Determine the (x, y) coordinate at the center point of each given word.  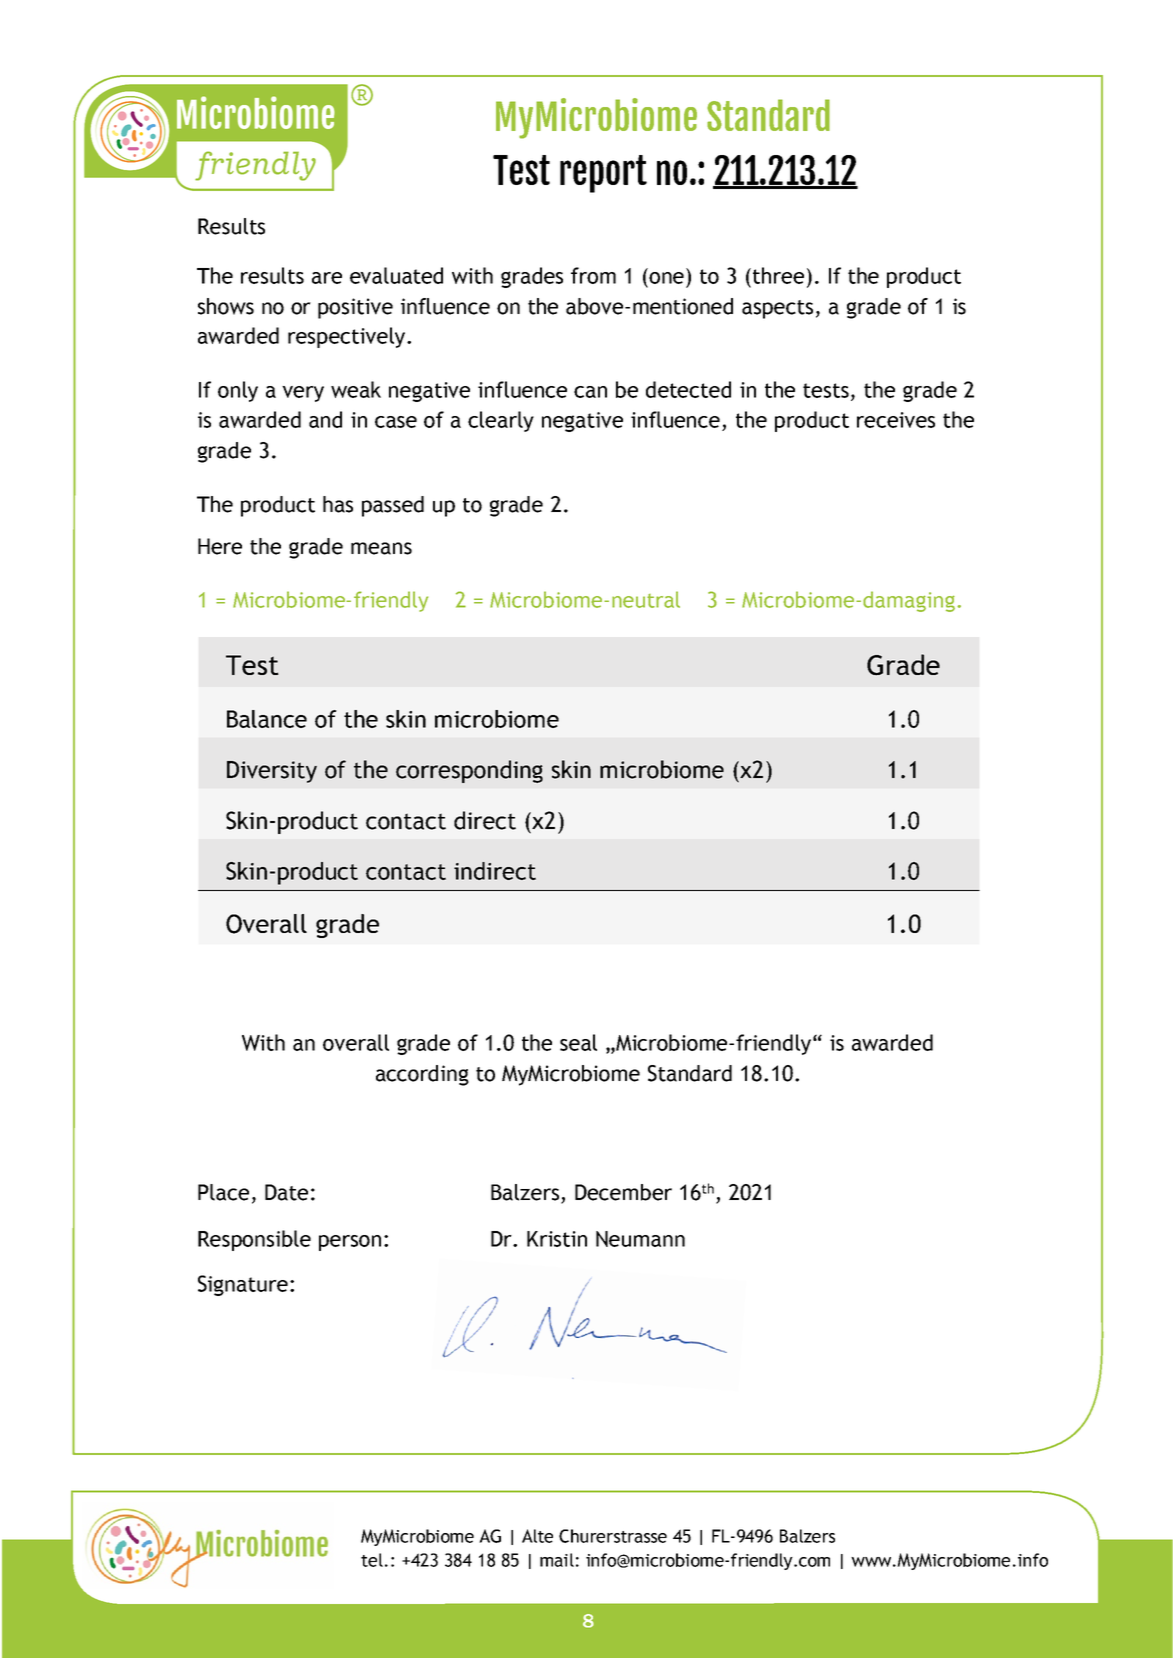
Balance (267, 719)
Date (286, 1192)
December (623, 1192)
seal (578, 1042)
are (327, 278)
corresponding (469, 771)
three (778, 275)
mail (557, 1560)
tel (372, 1560)
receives (896, 420)
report (603, 174)
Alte (537, 1536)
